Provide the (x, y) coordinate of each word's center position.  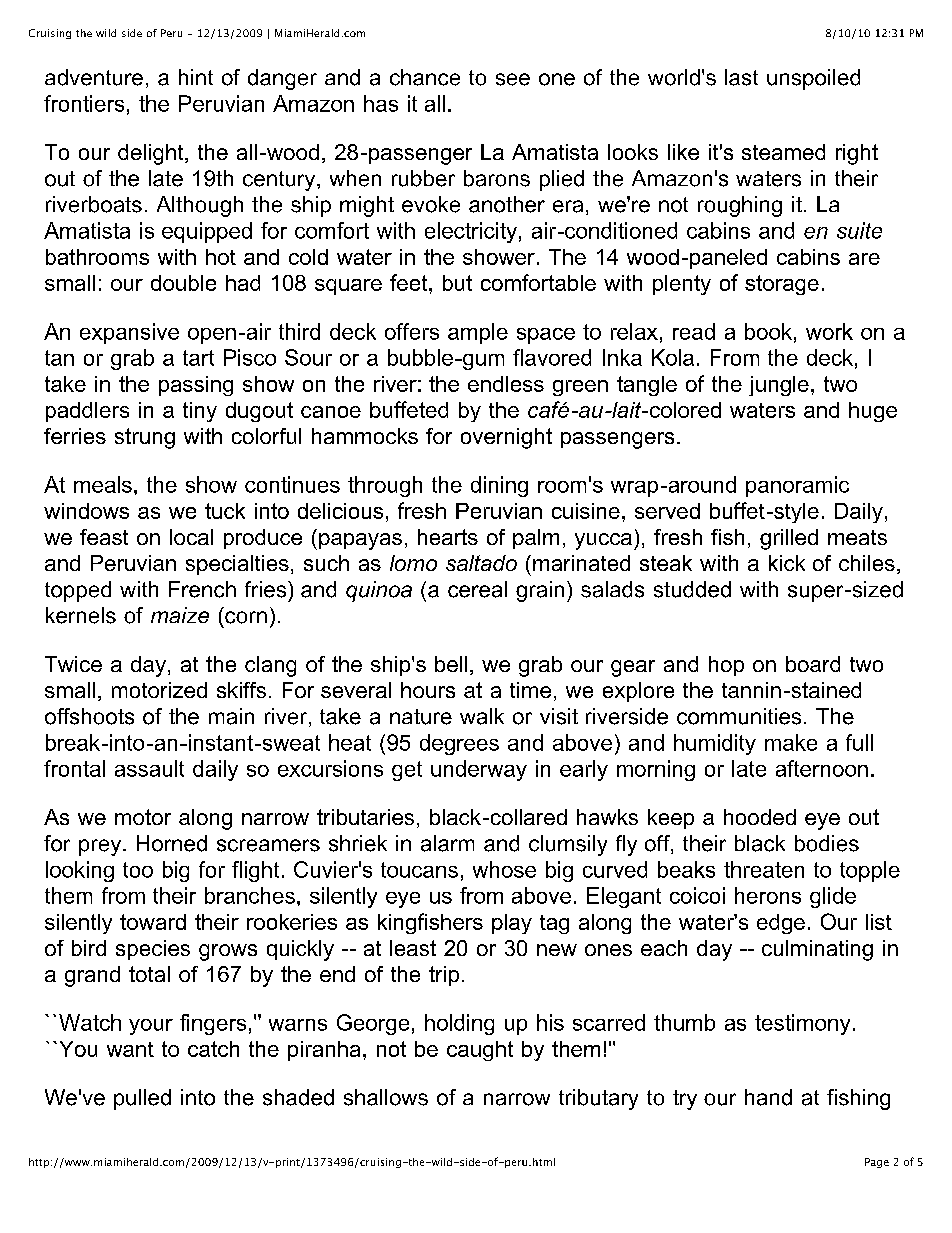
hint (196, 77)
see (513, 79)
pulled (142, 1099)
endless (506, 384)
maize (180, 615)
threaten (764, 869)
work (829, 331)
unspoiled (813, 79)
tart (198, 358)
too (138, 870)
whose (504, 869)
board (813, 664)
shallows (386, 1097)
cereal (477, 589)
